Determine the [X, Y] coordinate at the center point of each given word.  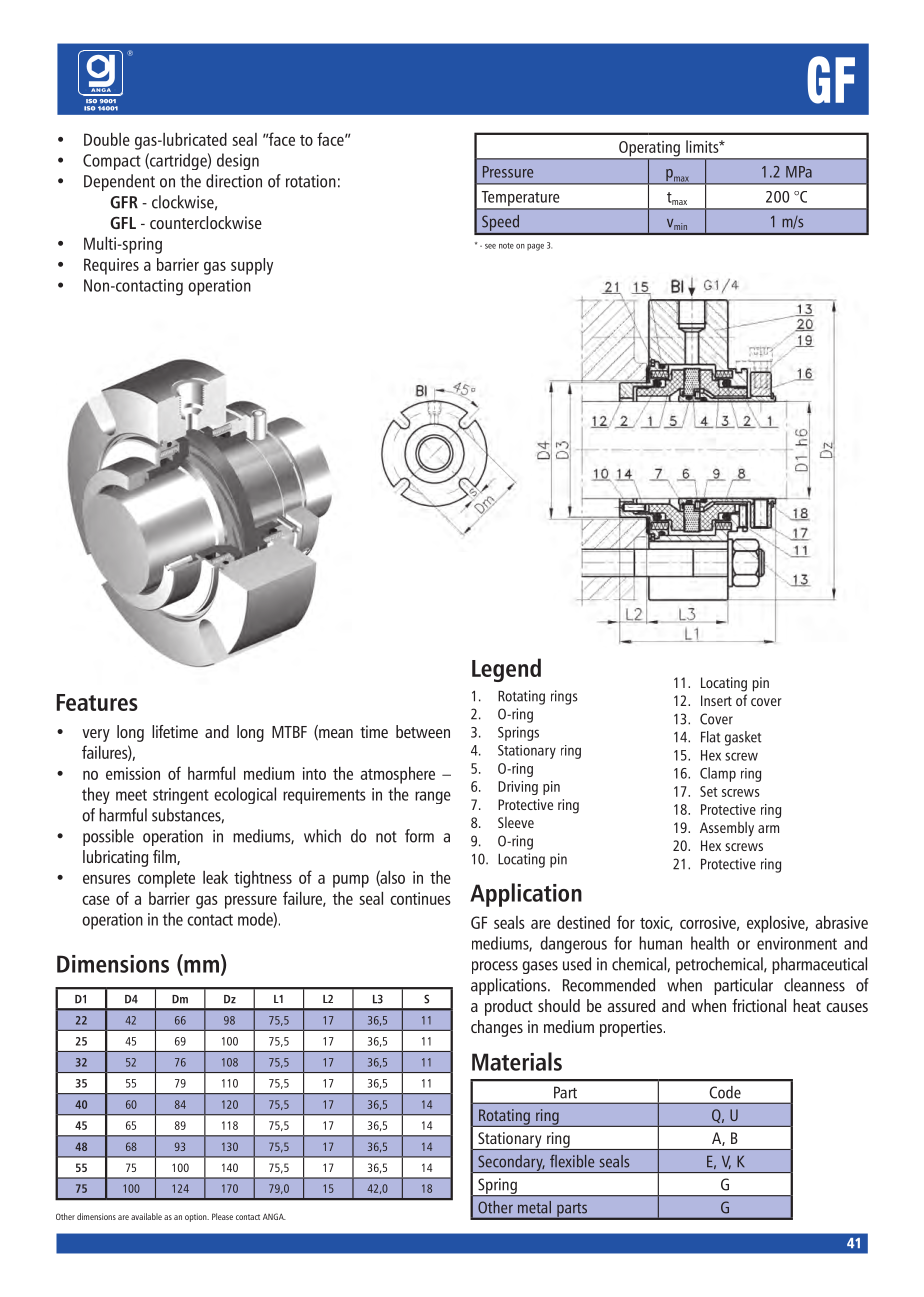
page [535, 247]
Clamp [718, 774]
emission [133, 773]
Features [97, 702]
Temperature [520, 200]
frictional [759, 1005]
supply [252, 266]
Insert [716, 700]
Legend [506, 670]
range [433, 797]
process [495, 967]
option [197, 1217]
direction [234, 181]
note [506, 246]
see [490, 246]
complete [166, 879]
